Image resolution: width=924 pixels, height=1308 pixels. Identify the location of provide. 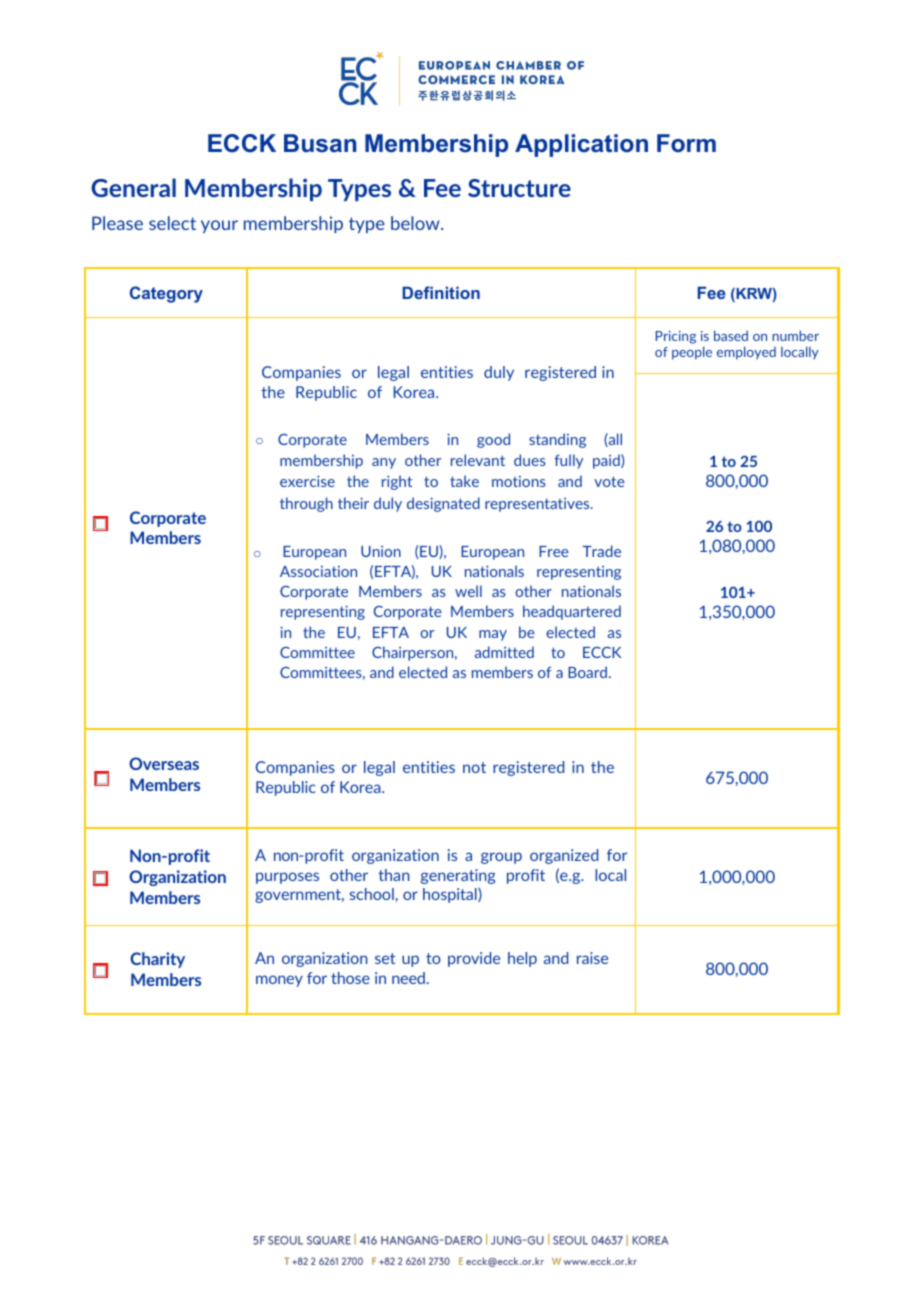
(474, 959).
